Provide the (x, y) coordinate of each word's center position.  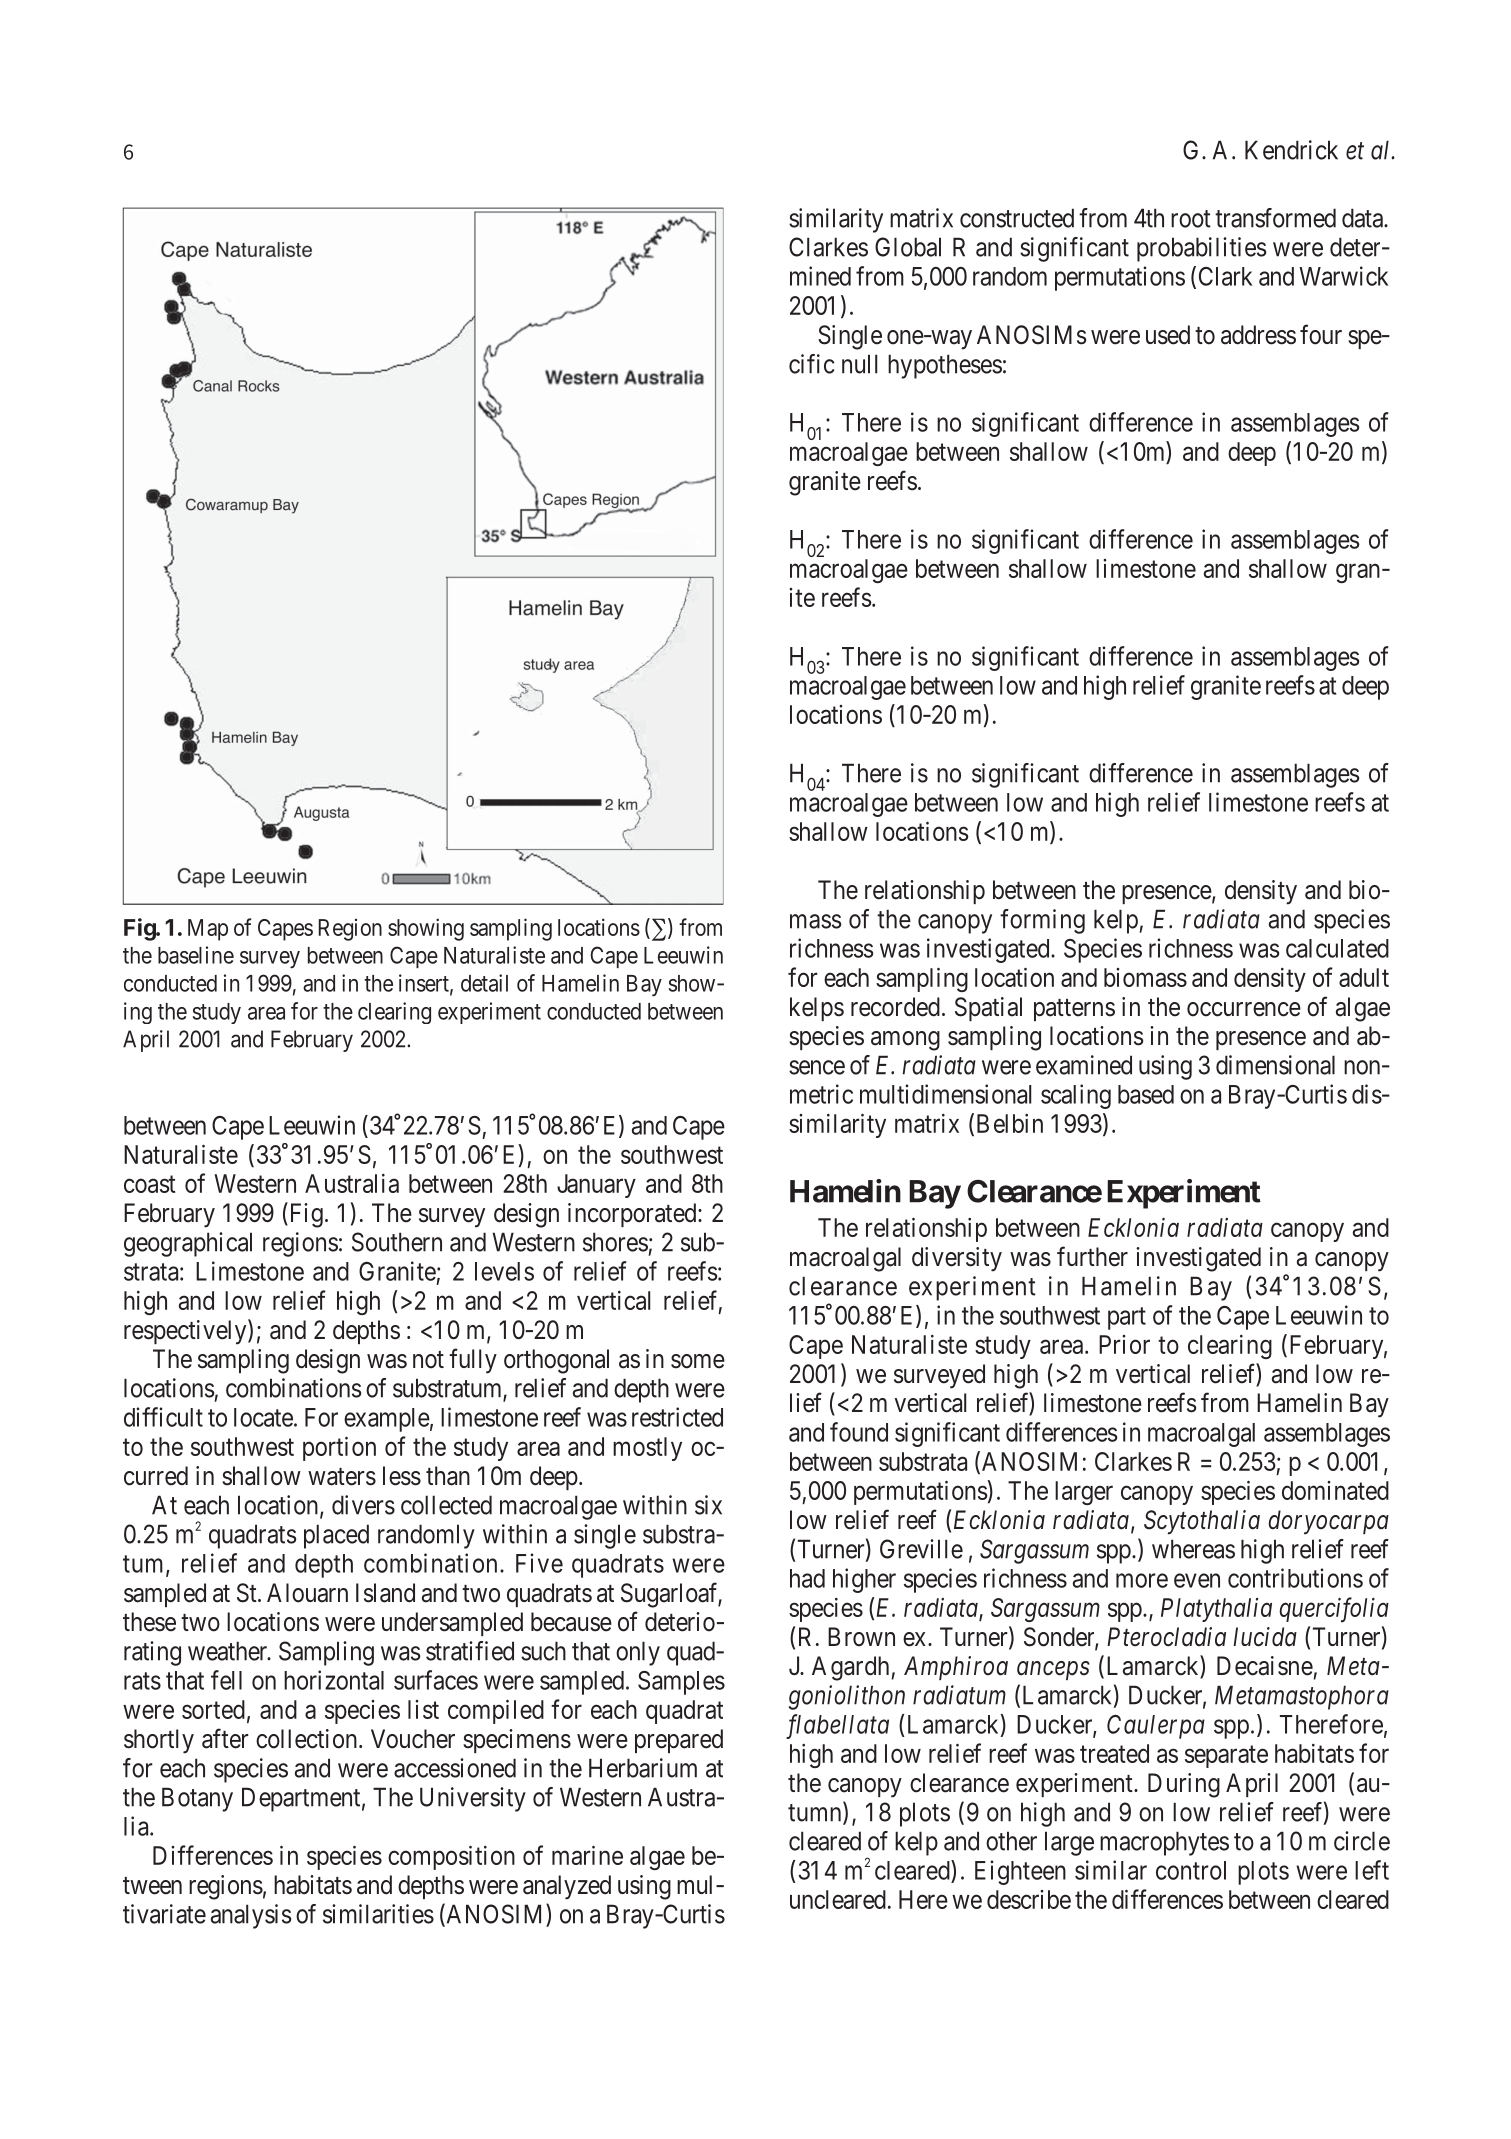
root (1191, 219)
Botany (197, 1799)
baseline (196, 955)
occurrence (1244, 1009)
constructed (1017, 218)
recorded (895, 1007)
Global (908, 247)
